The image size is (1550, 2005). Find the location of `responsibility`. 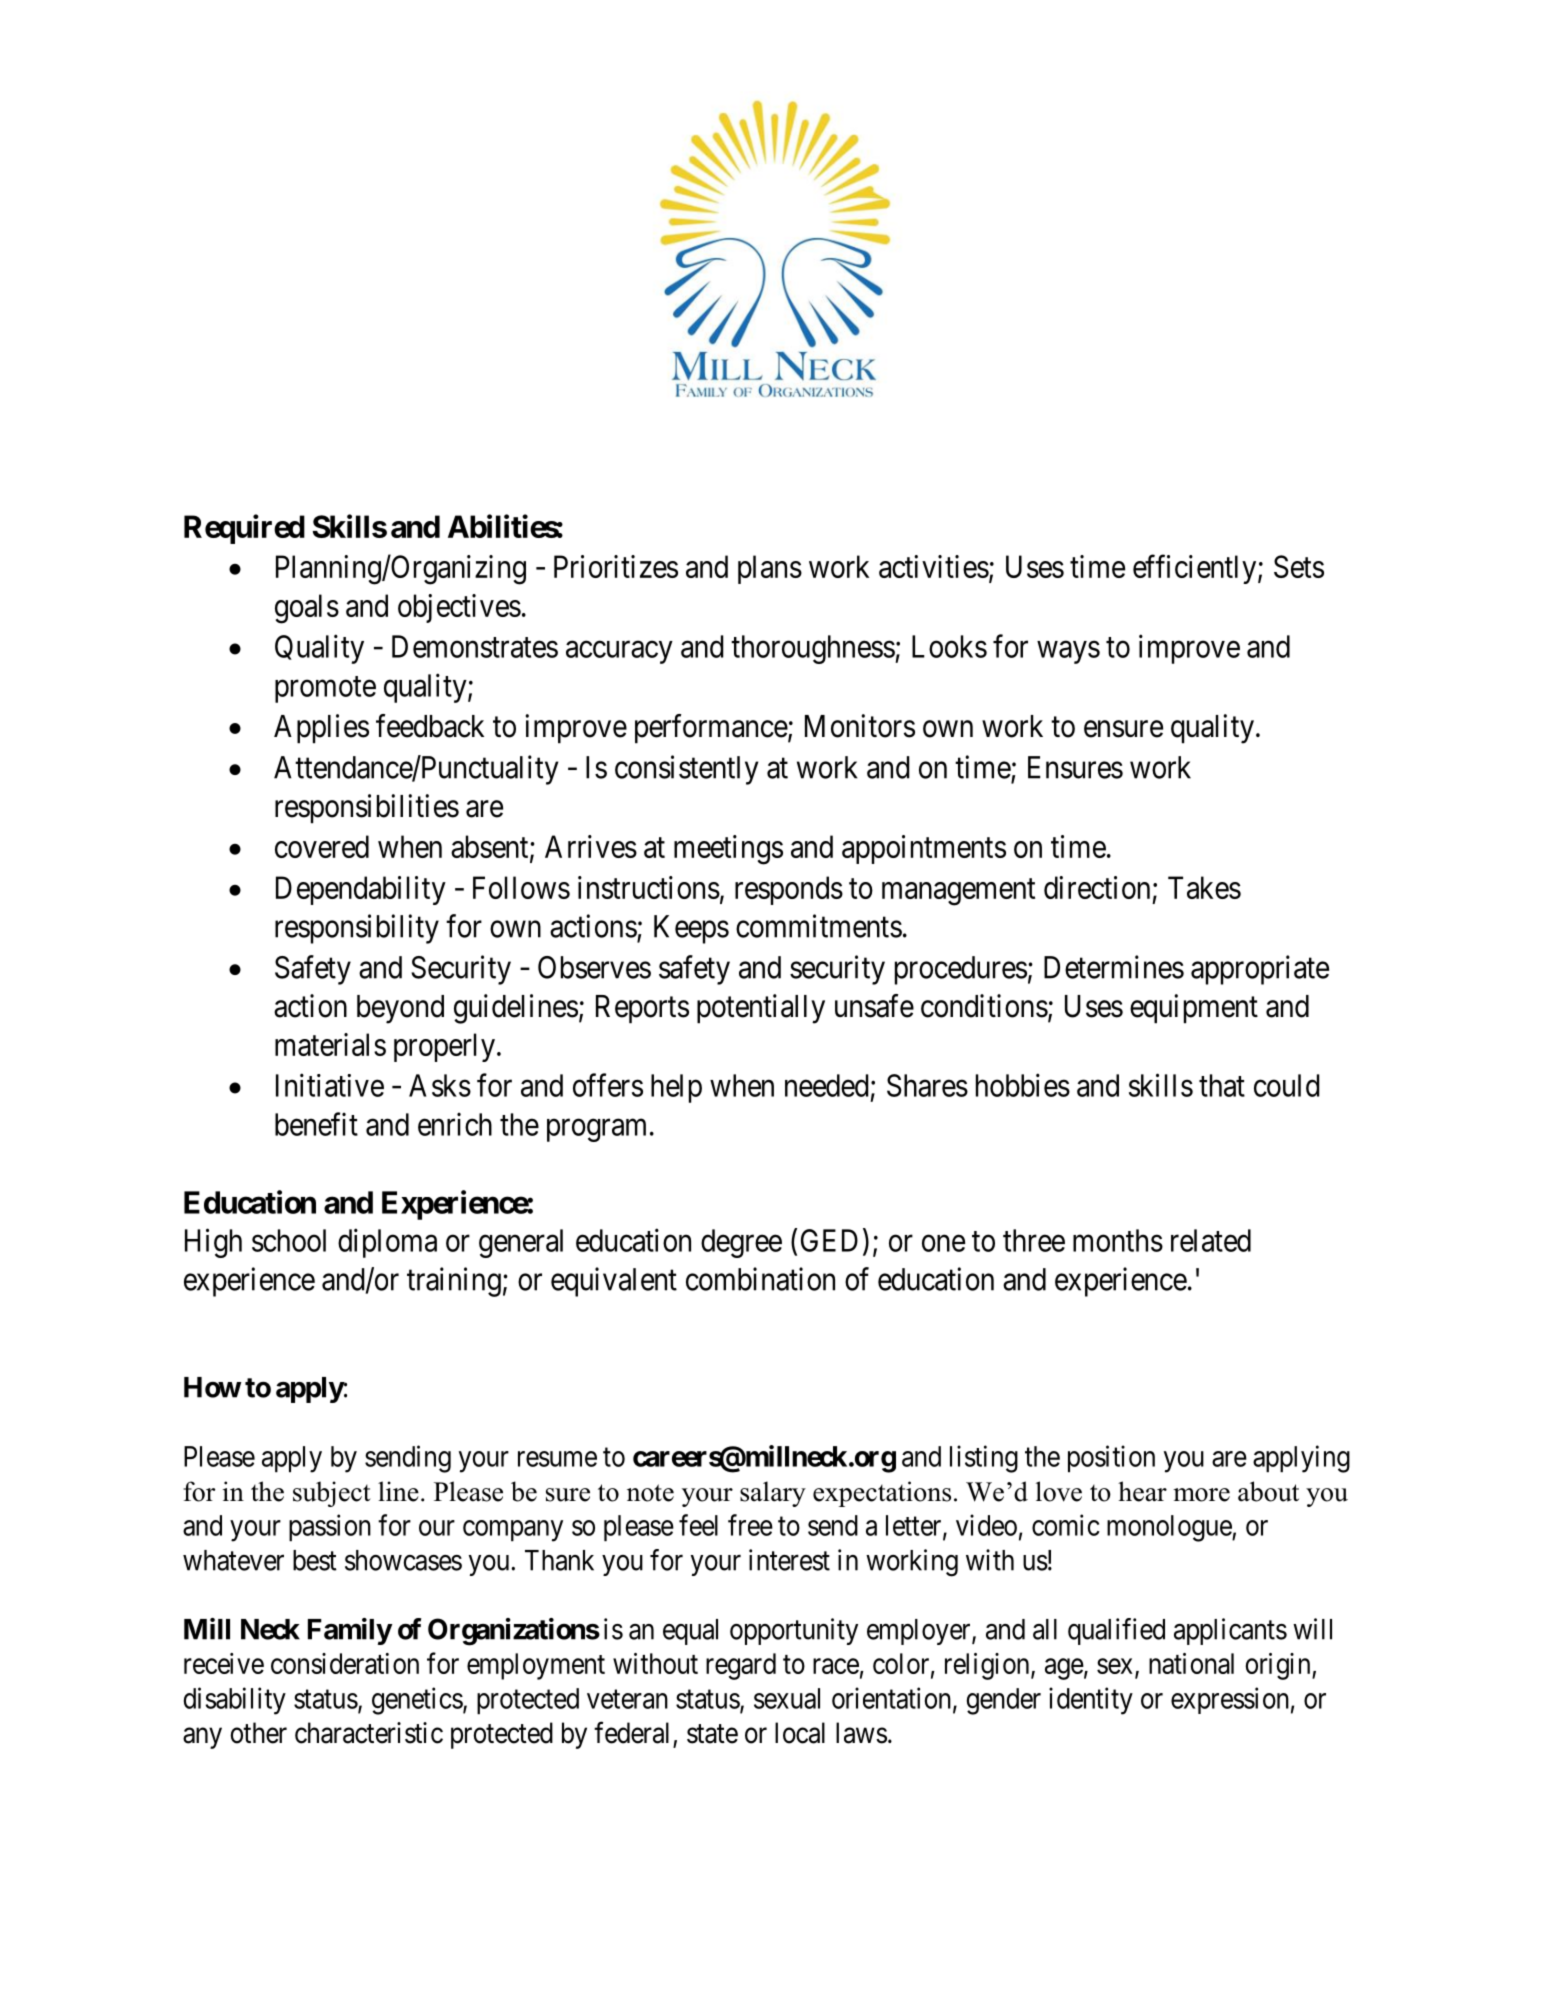

responsibility is located at coordinates (357, 929).
